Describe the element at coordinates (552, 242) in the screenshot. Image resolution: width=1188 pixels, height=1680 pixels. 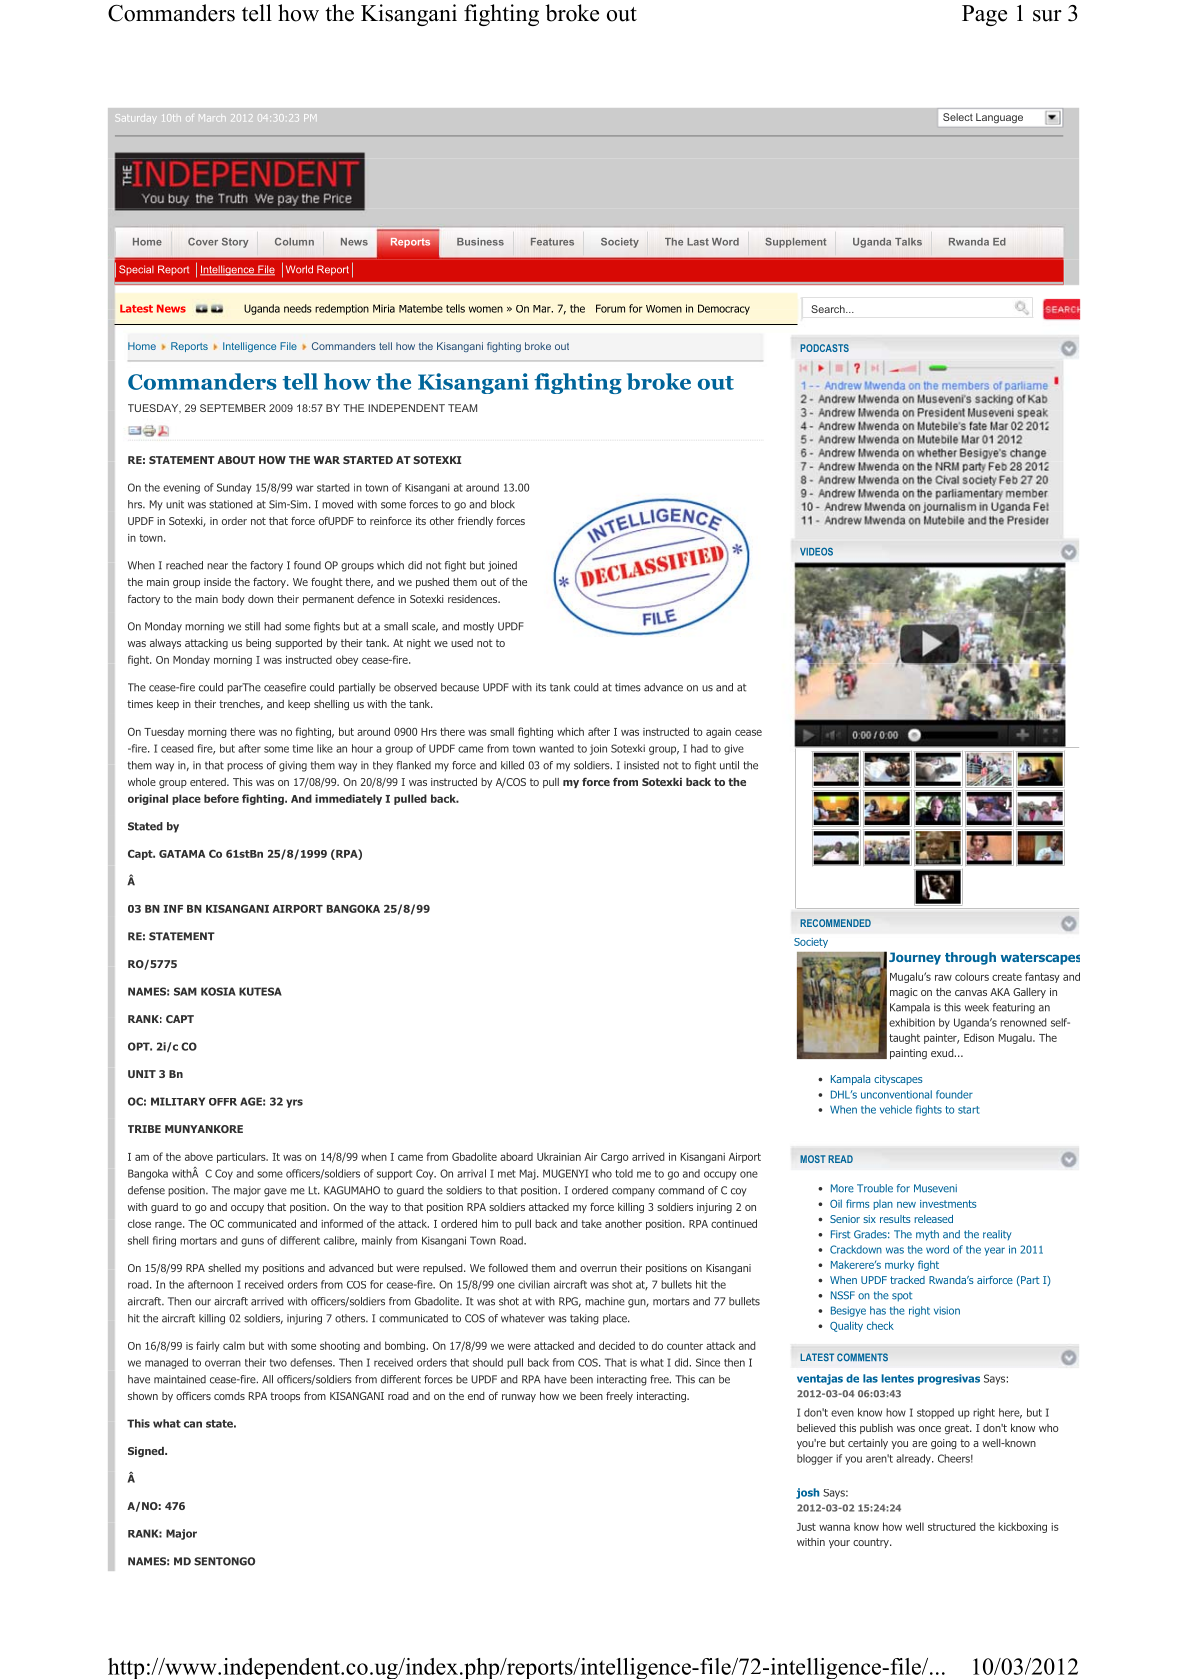
I see `Features` at that location.
